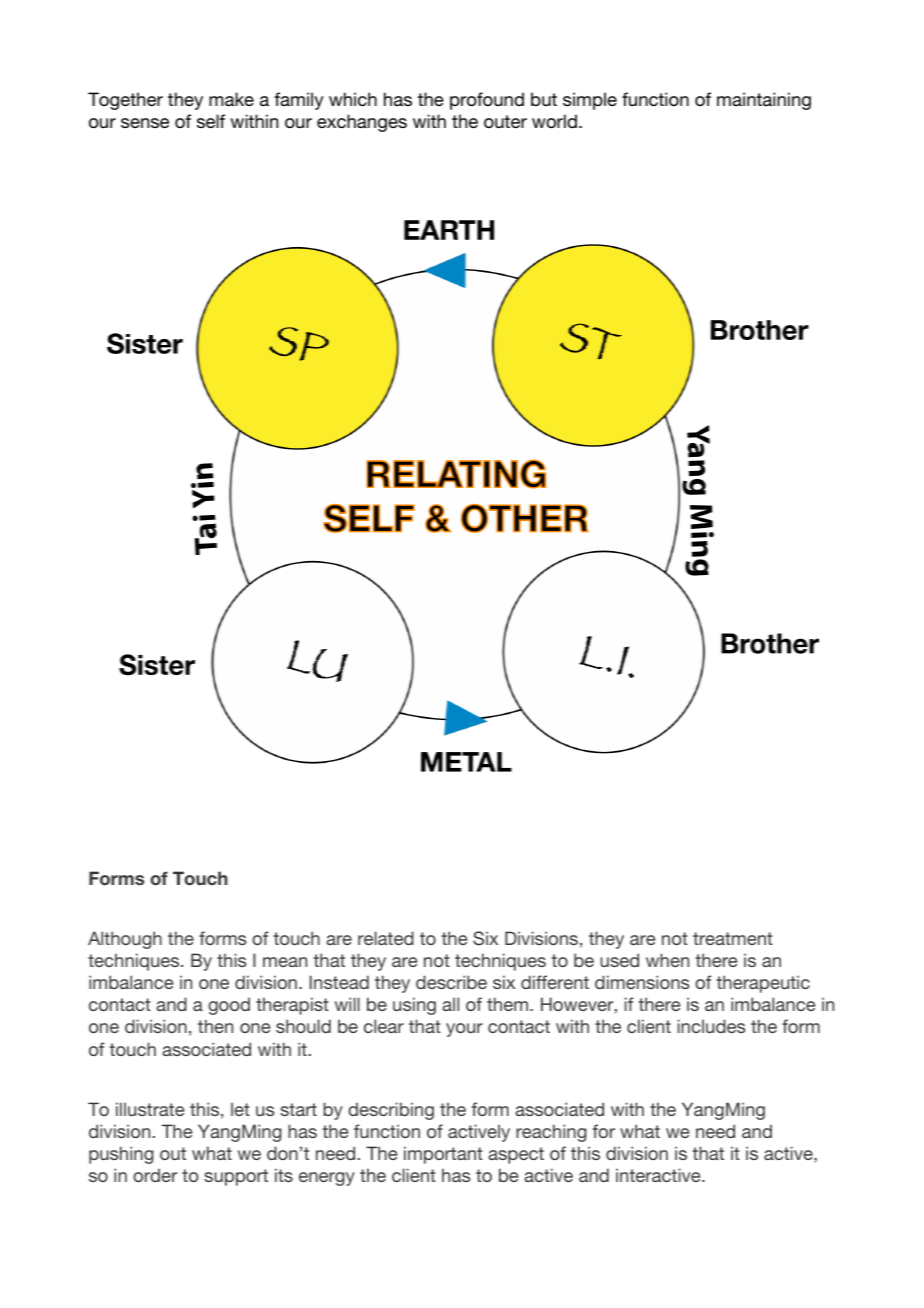 The height and width of the screenshot is (1308, 924). I want to click on support, so click(236, 1177).
